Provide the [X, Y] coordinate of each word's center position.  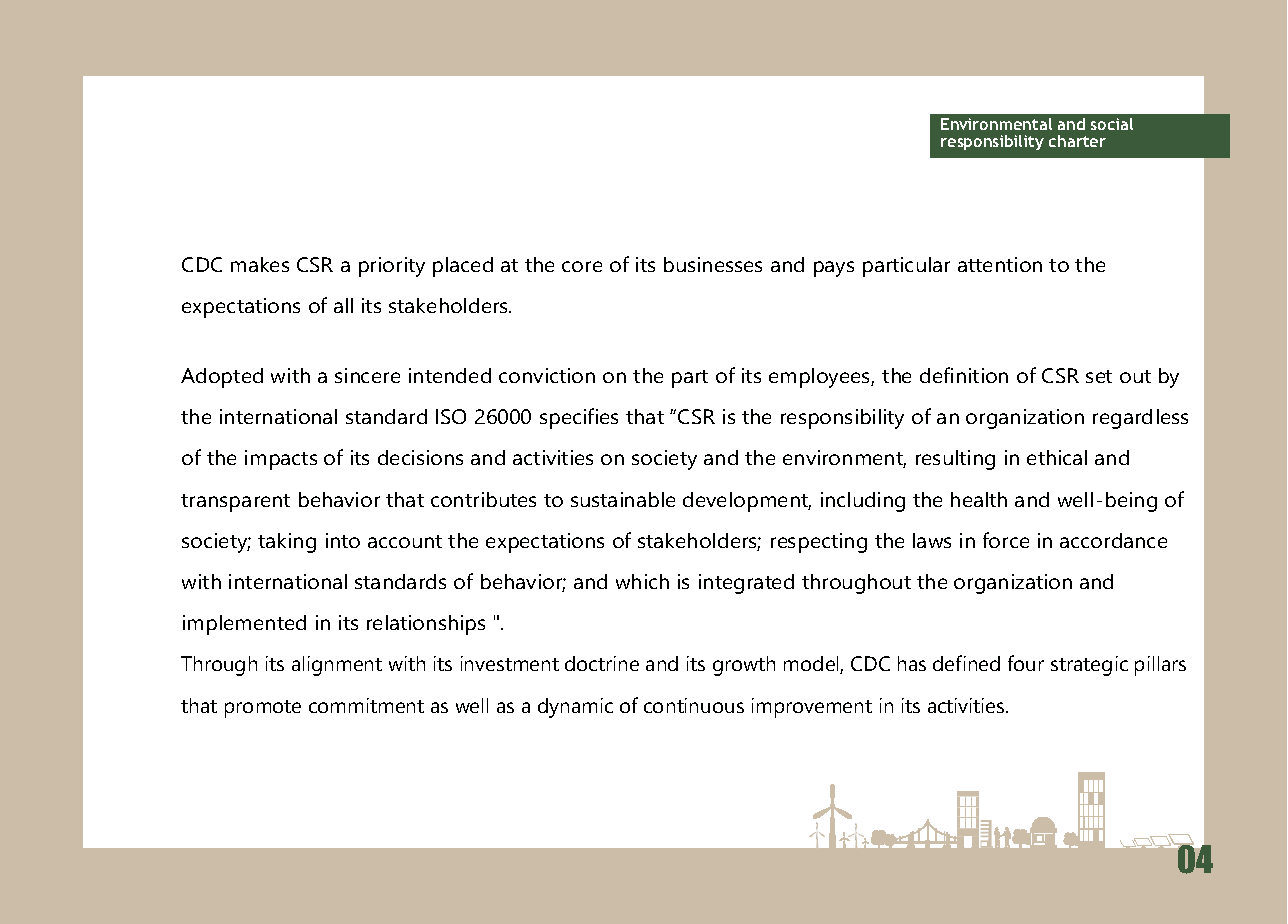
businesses [713, 264]
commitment [366, 705]
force [1006, 540]
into [343, 540]
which [642, 581]
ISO [451, 416]
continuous [694, 705]
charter [1077, 141]
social [1112, 124]
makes [260, 264]
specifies [579, 418]
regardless [1140, 419]
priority [392, 267]
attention [1000, 264]
